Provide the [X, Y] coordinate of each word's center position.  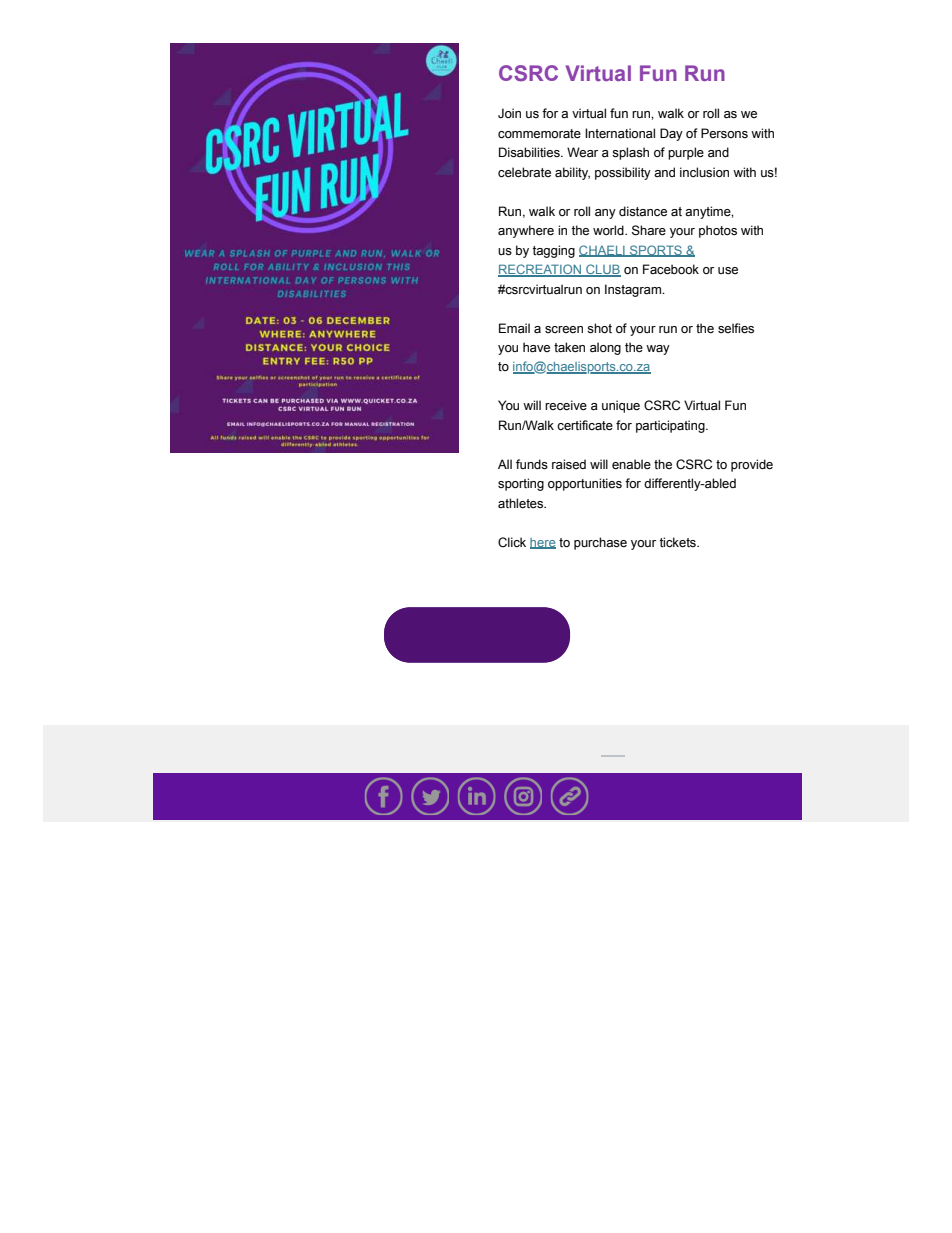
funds [532, 464]
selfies [736, 328]
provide [752, 465]
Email [514, 328]
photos [718, 231]
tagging [553, 251]
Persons [724, 133]
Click [512, 542]
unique [621, 406]
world [609, 230]
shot [599, 328]
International [620, 133]
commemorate [539, 134]
